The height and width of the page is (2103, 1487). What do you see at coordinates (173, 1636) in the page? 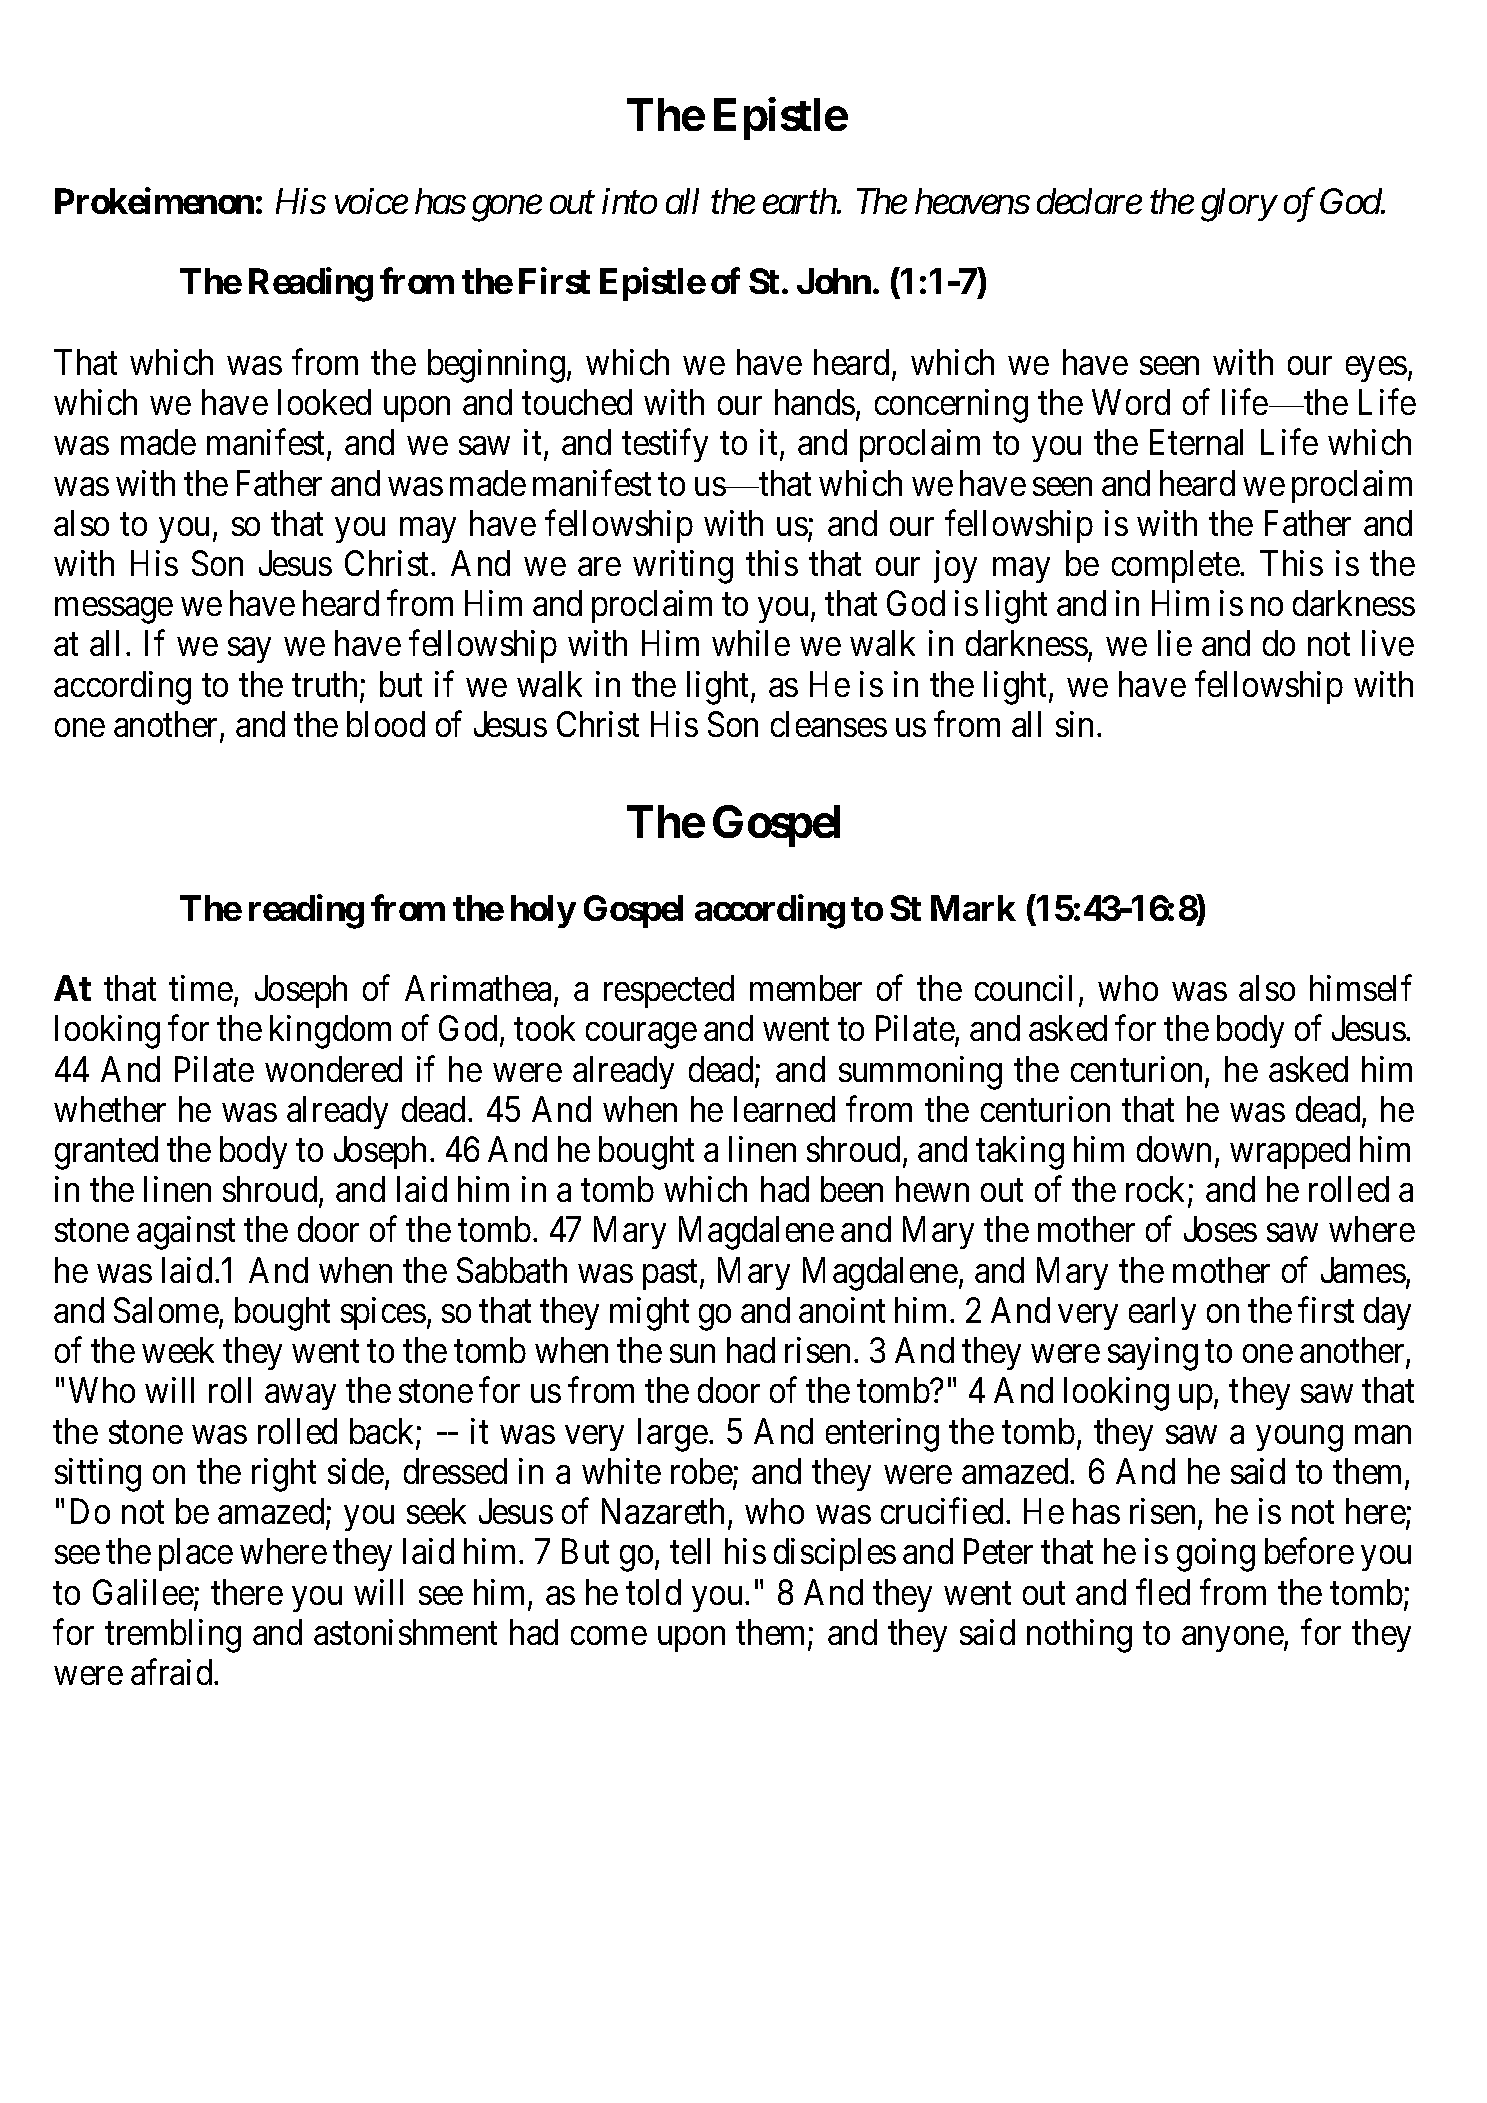
I see `trembling` at bounding box center [173, 1636].
